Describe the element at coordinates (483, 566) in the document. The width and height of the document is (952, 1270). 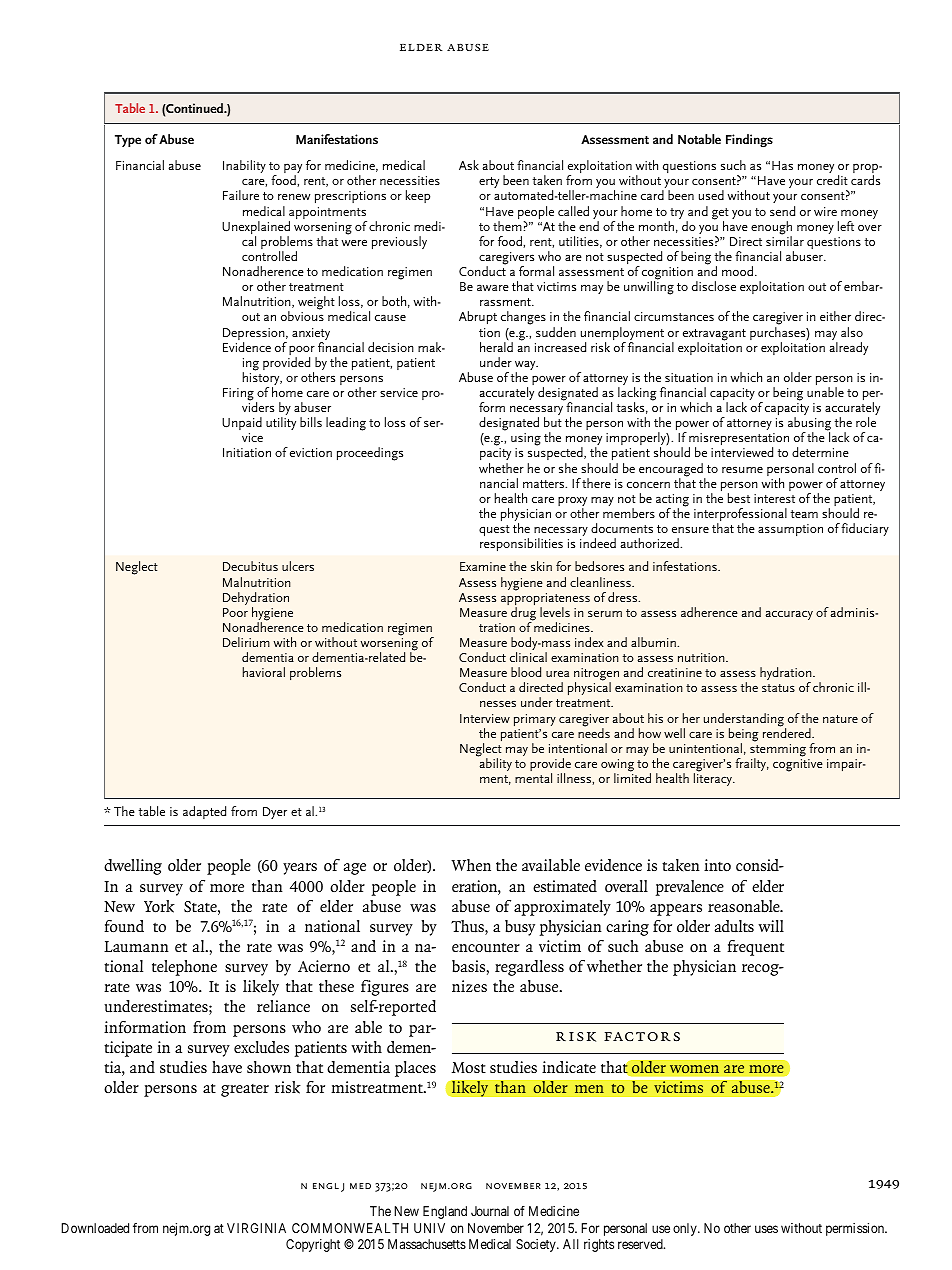
I see `Examine` at that location.
